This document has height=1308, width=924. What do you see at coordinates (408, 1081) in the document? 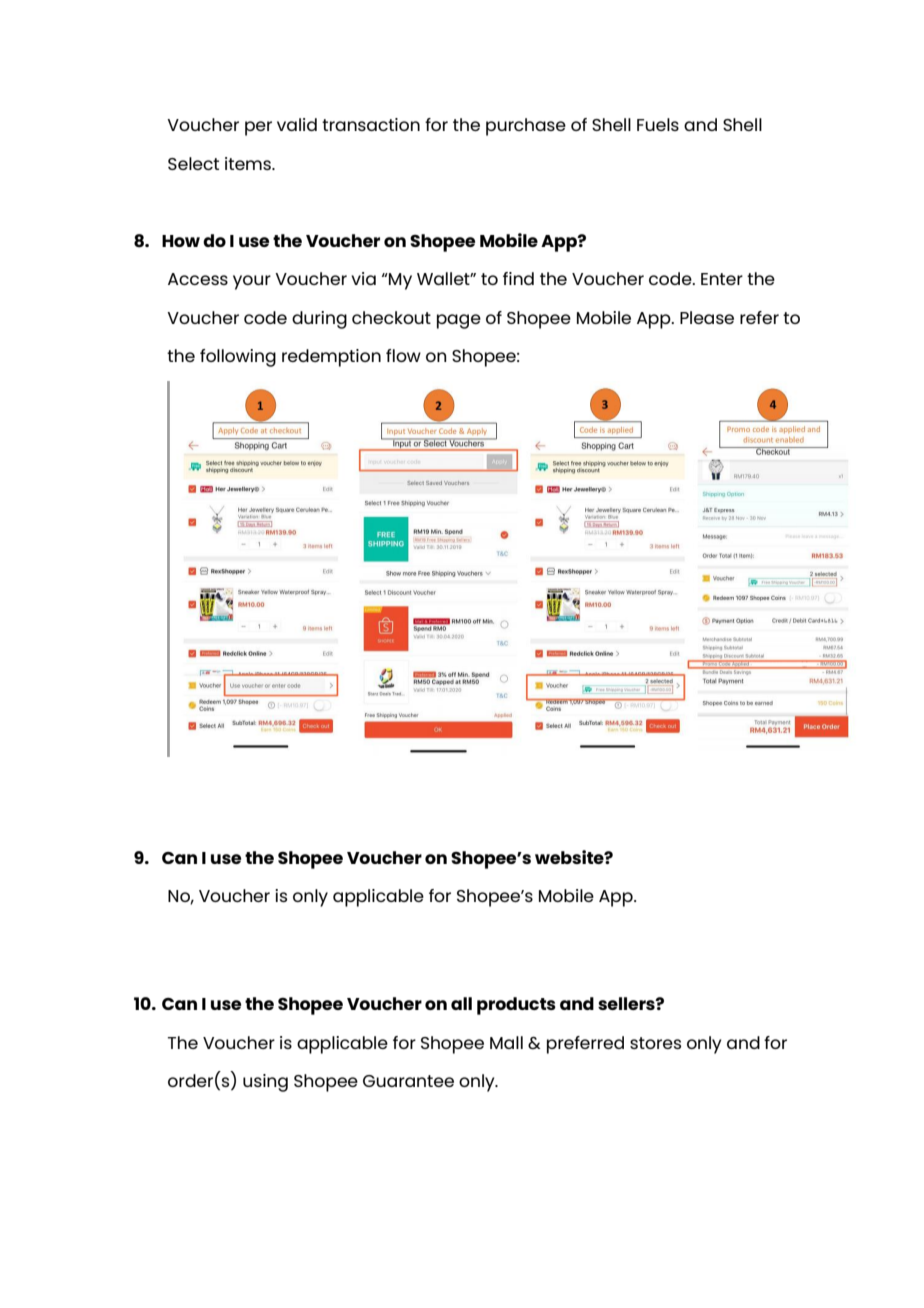
I see `Guarantee` at bounding box center [408, 1081].
